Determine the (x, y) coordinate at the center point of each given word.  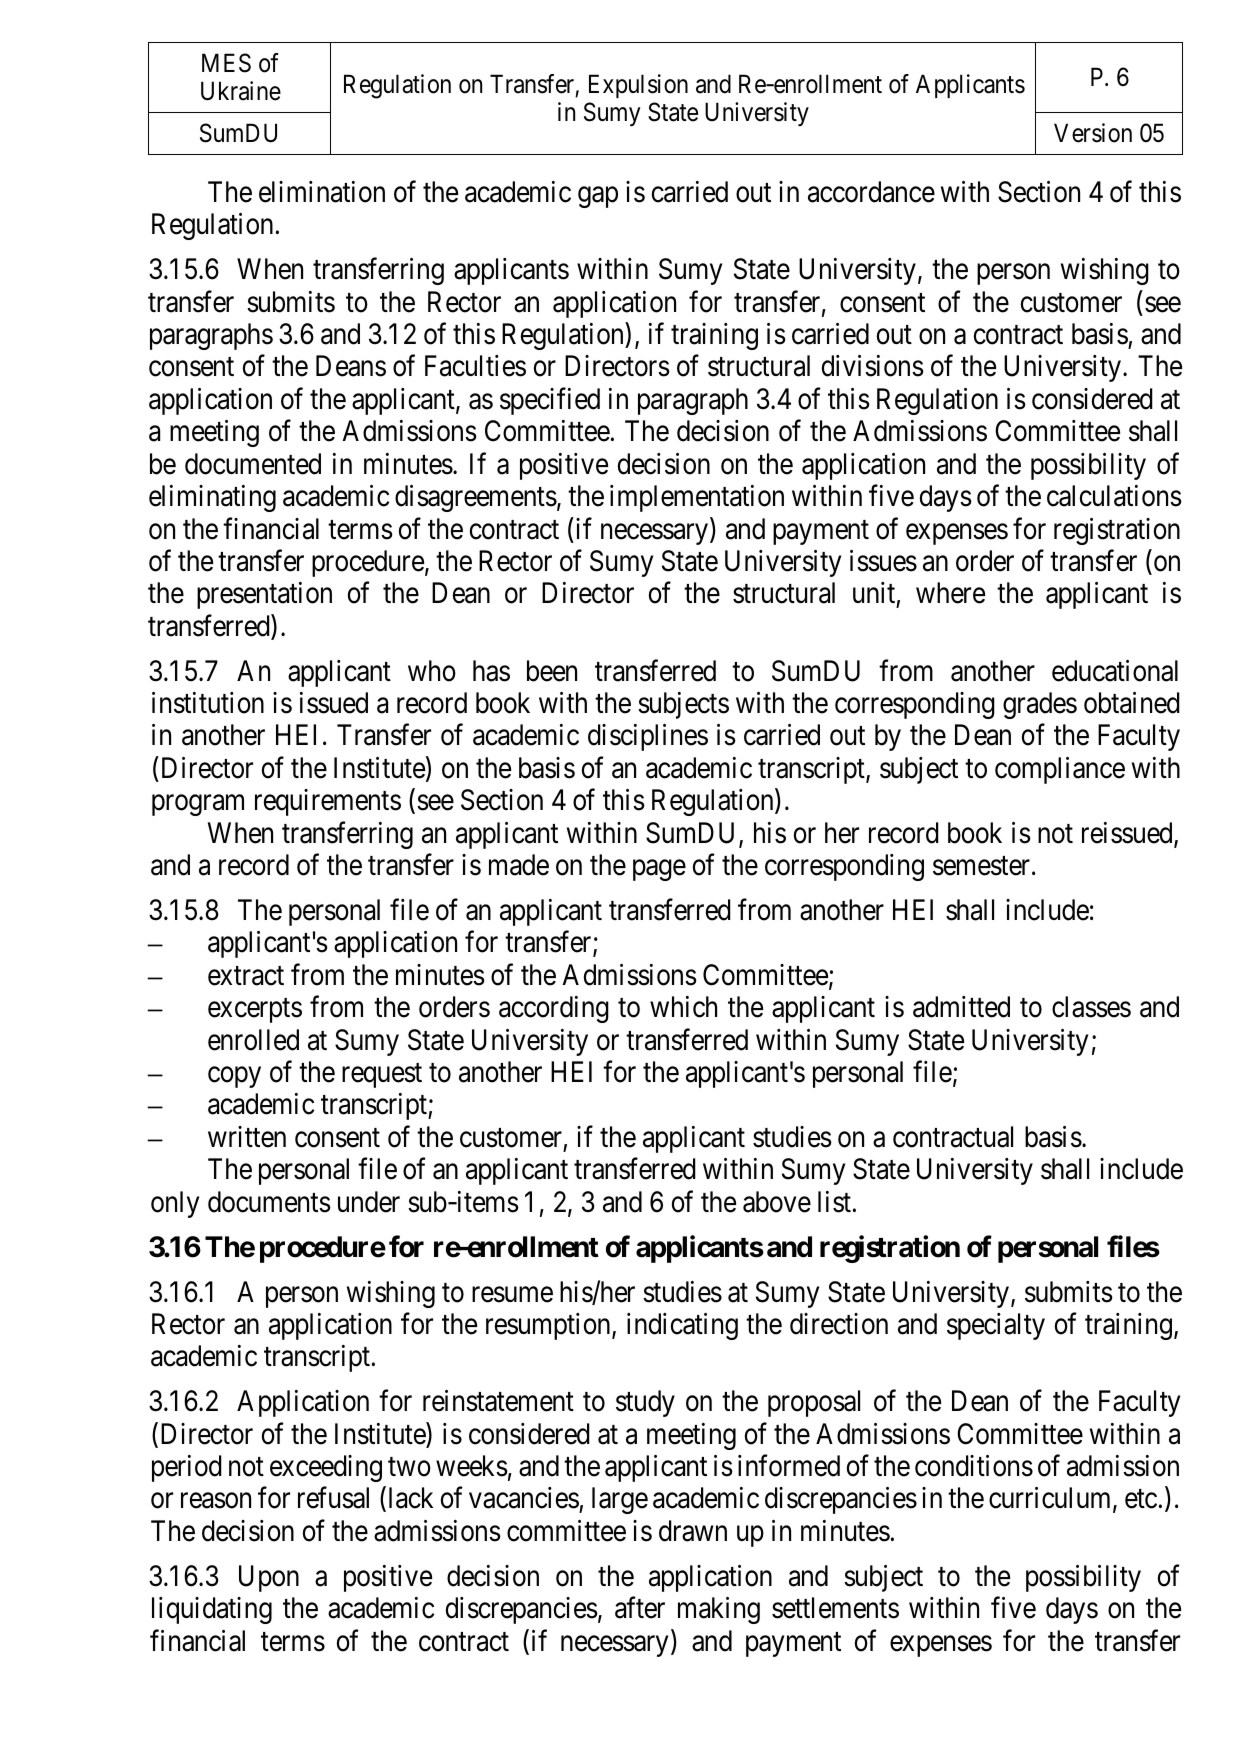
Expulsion (638, 86)
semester (983, 866)
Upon (269, 1578)
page (659, 870)
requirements (328, 802)
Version (1093, 133)
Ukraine (241, 91)
